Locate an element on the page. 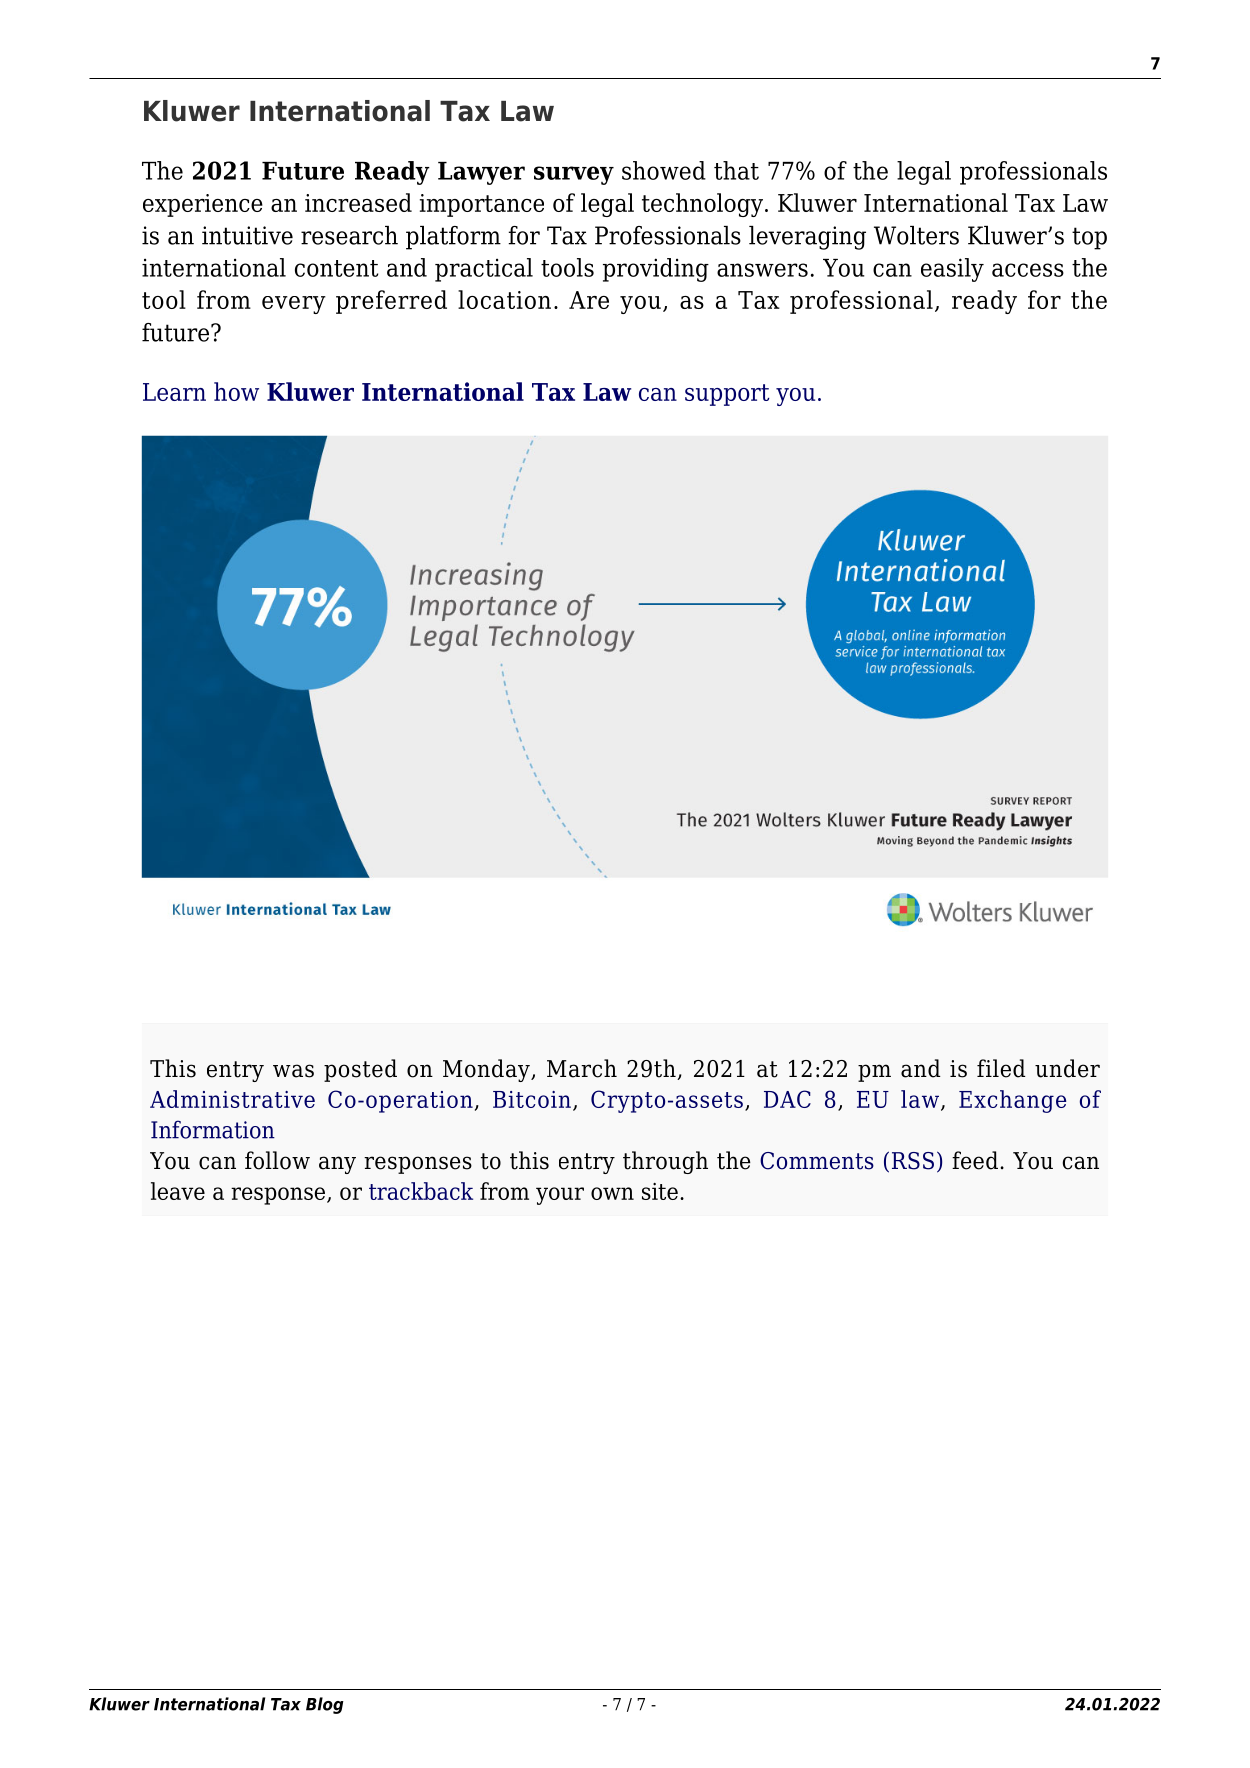 The width and height of the document is (1250, 1768). easily is located at coordinates (952, 270).
